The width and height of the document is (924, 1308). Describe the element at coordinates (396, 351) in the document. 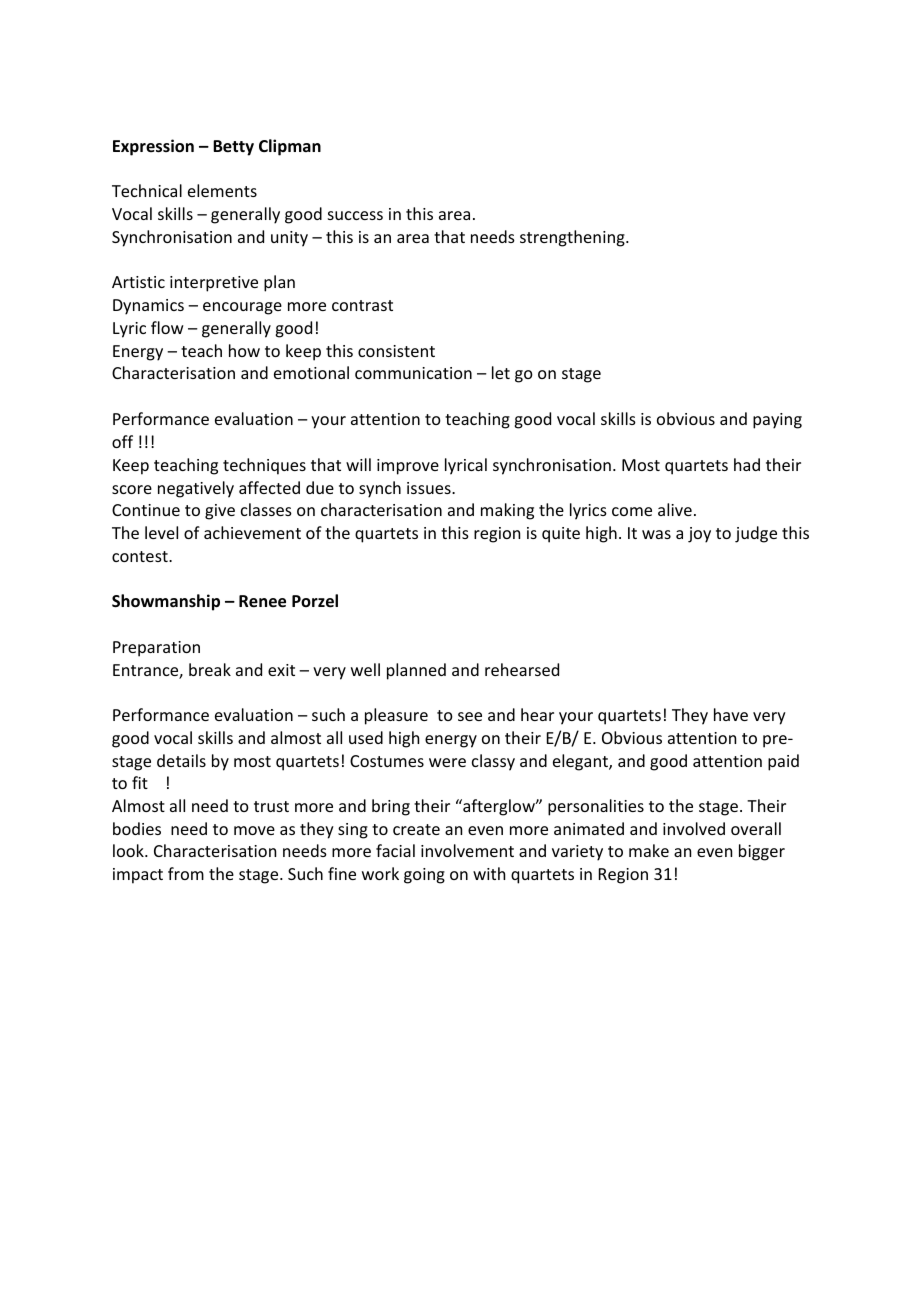

I see `consistent` at that location.
